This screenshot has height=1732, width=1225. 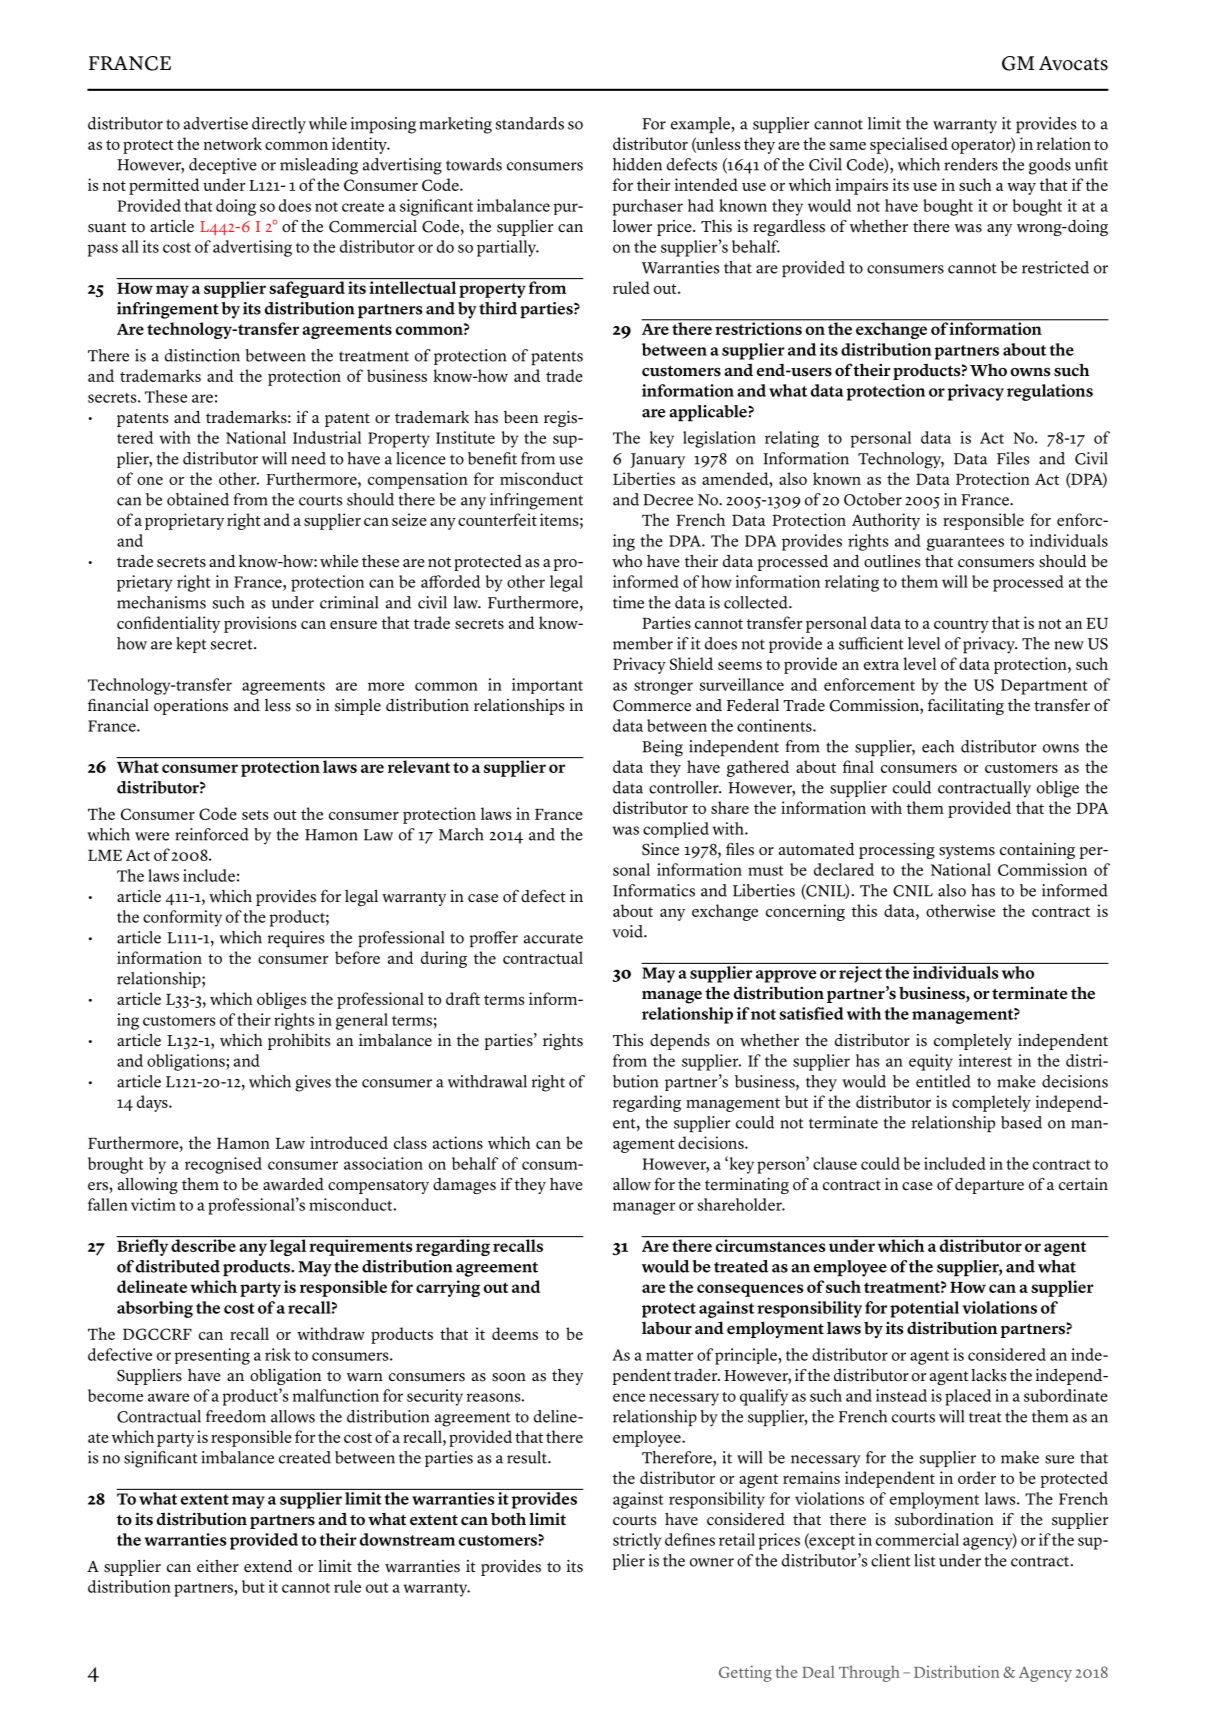 What do you see at coordinates (223, 1165) in the screenshot?
I see `recognised` at bounding box center [223, 1165].
